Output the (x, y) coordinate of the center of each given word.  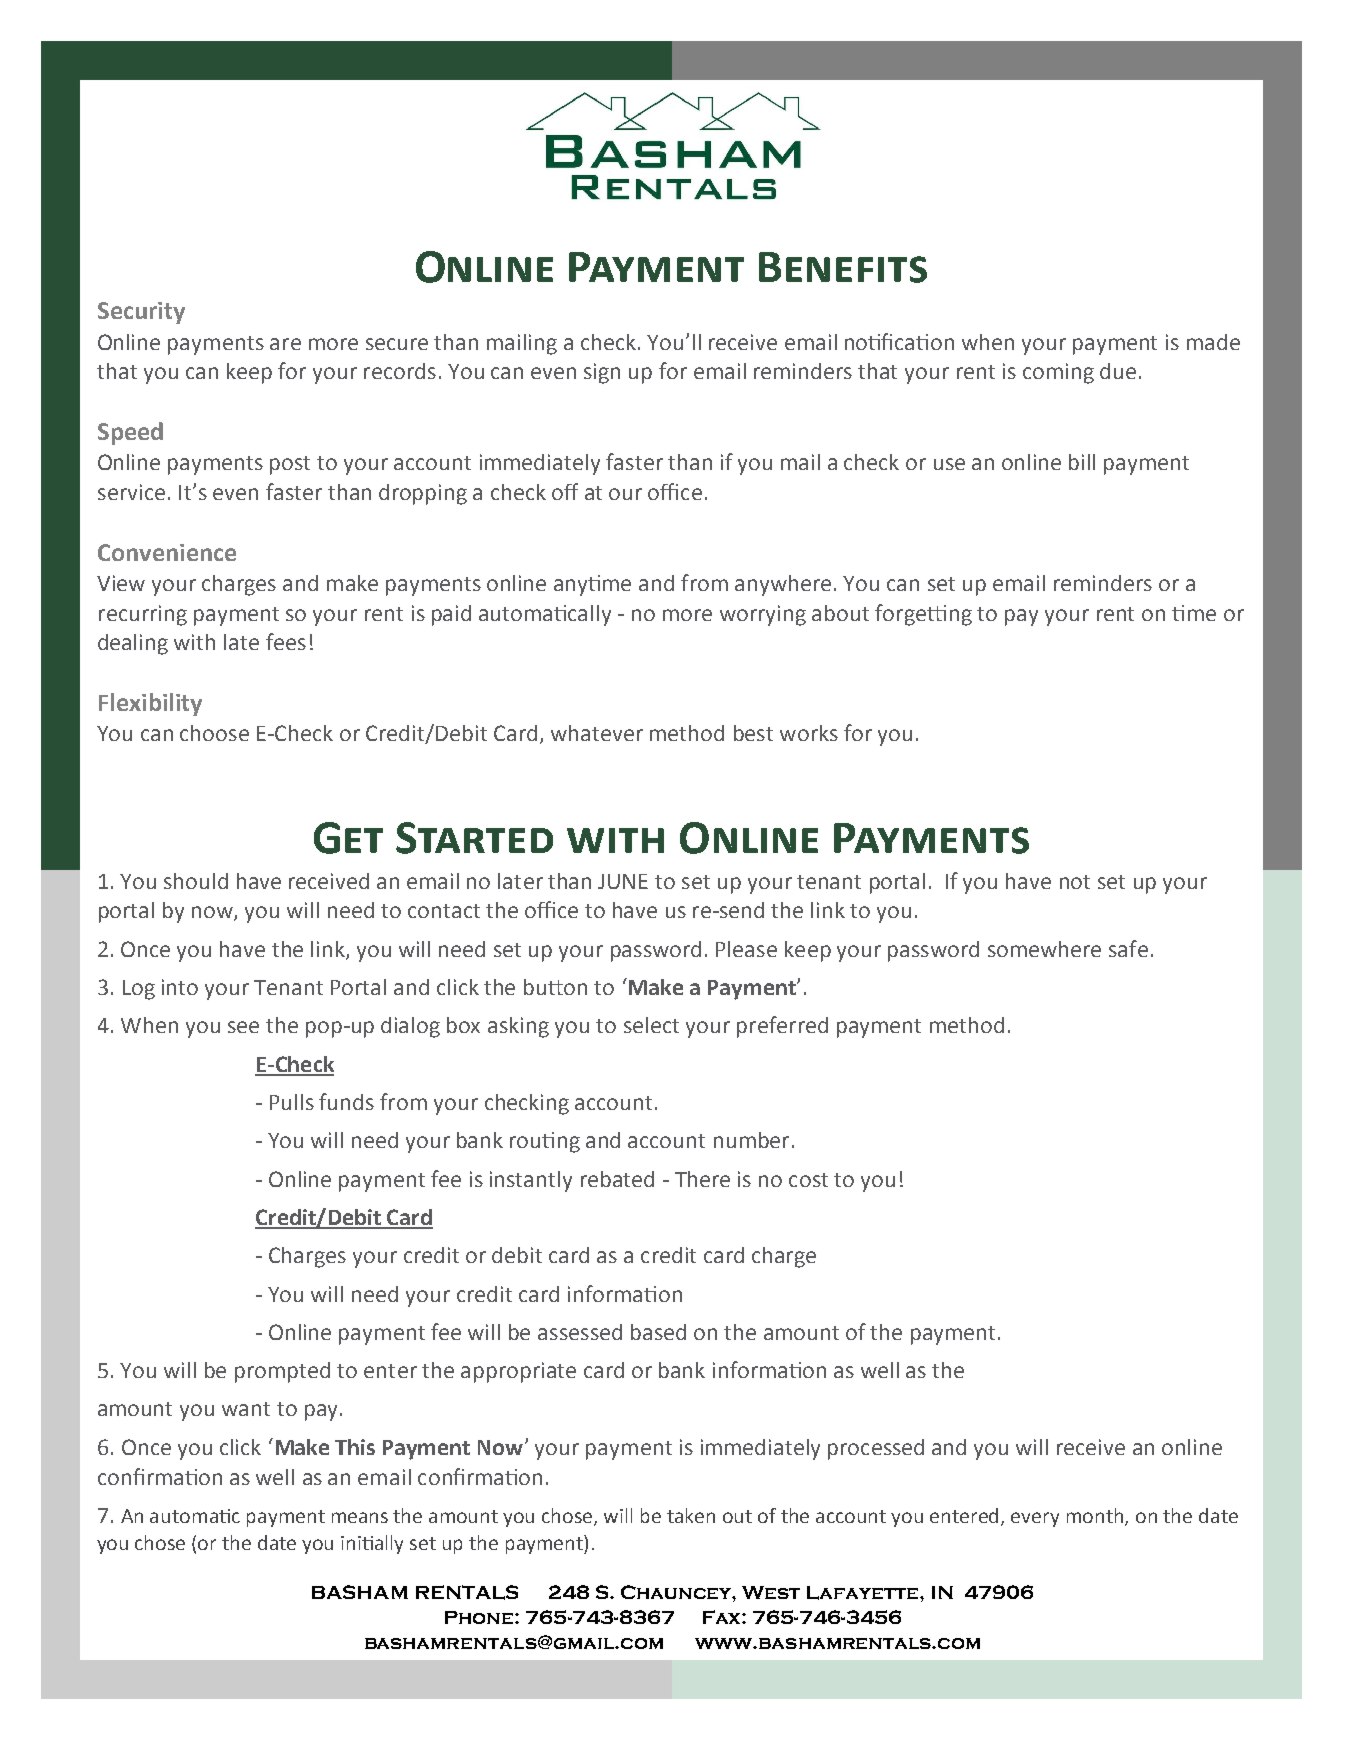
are (285, 344)
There (702, 1179)
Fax (723, 1617)
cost (808, 1180)
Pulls (292, 1102)
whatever (597, 733)
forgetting (923, 615)
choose (214, 733)
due (1118, 371)
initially (372, 1544)
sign (602, 373)
